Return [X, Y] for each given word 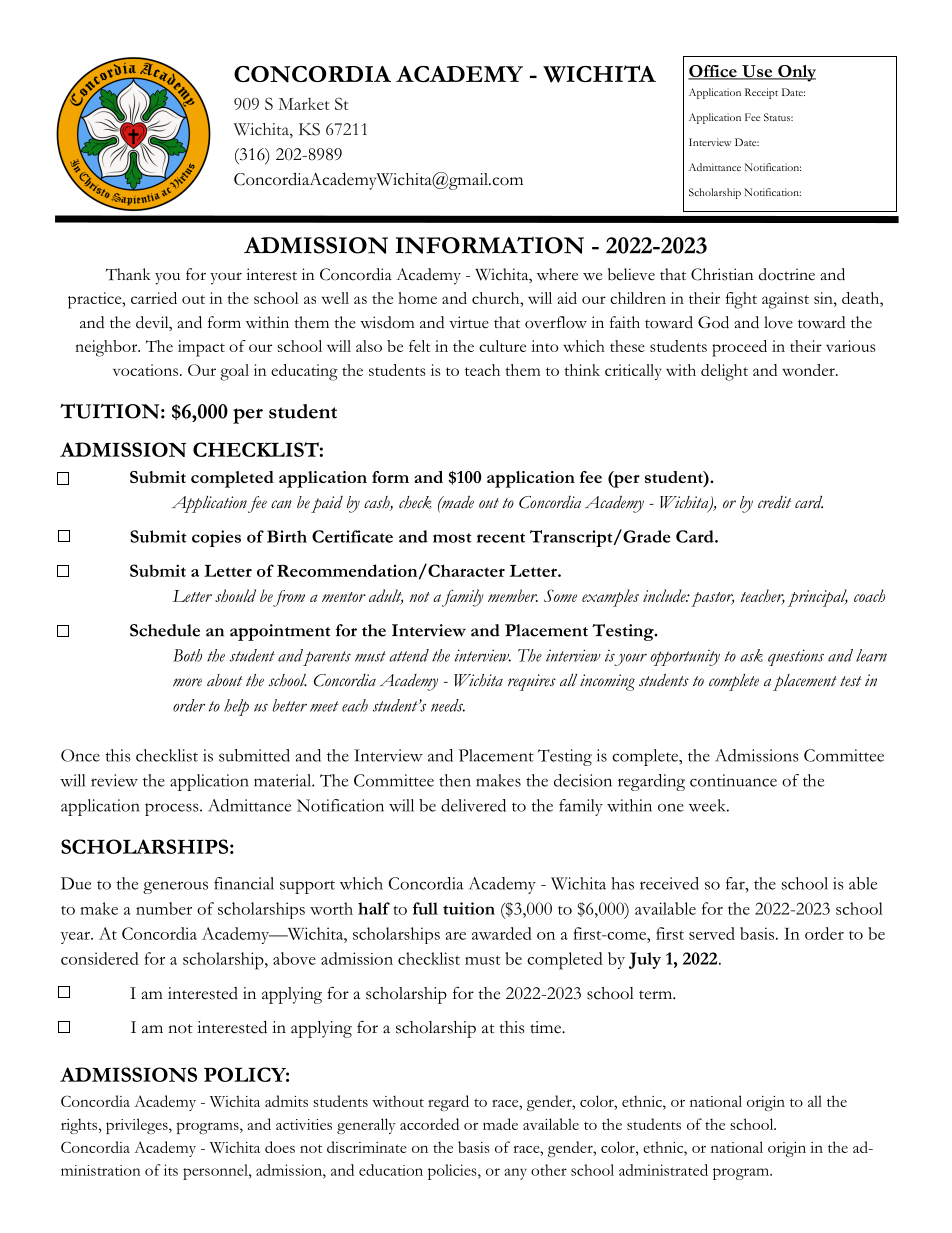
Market [303, 104]
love [778, 322]
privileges [138, 1126]
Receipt [761, 93]
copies [216, 538]
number [164, 908]
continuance [733, 780]
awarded [502, 933]
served [712, 933]
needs [448, 705]
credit [774, 502]
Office [713, 72]
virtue [469, 322]
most [452, 538]
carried [154, 298]
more [187, 682]
